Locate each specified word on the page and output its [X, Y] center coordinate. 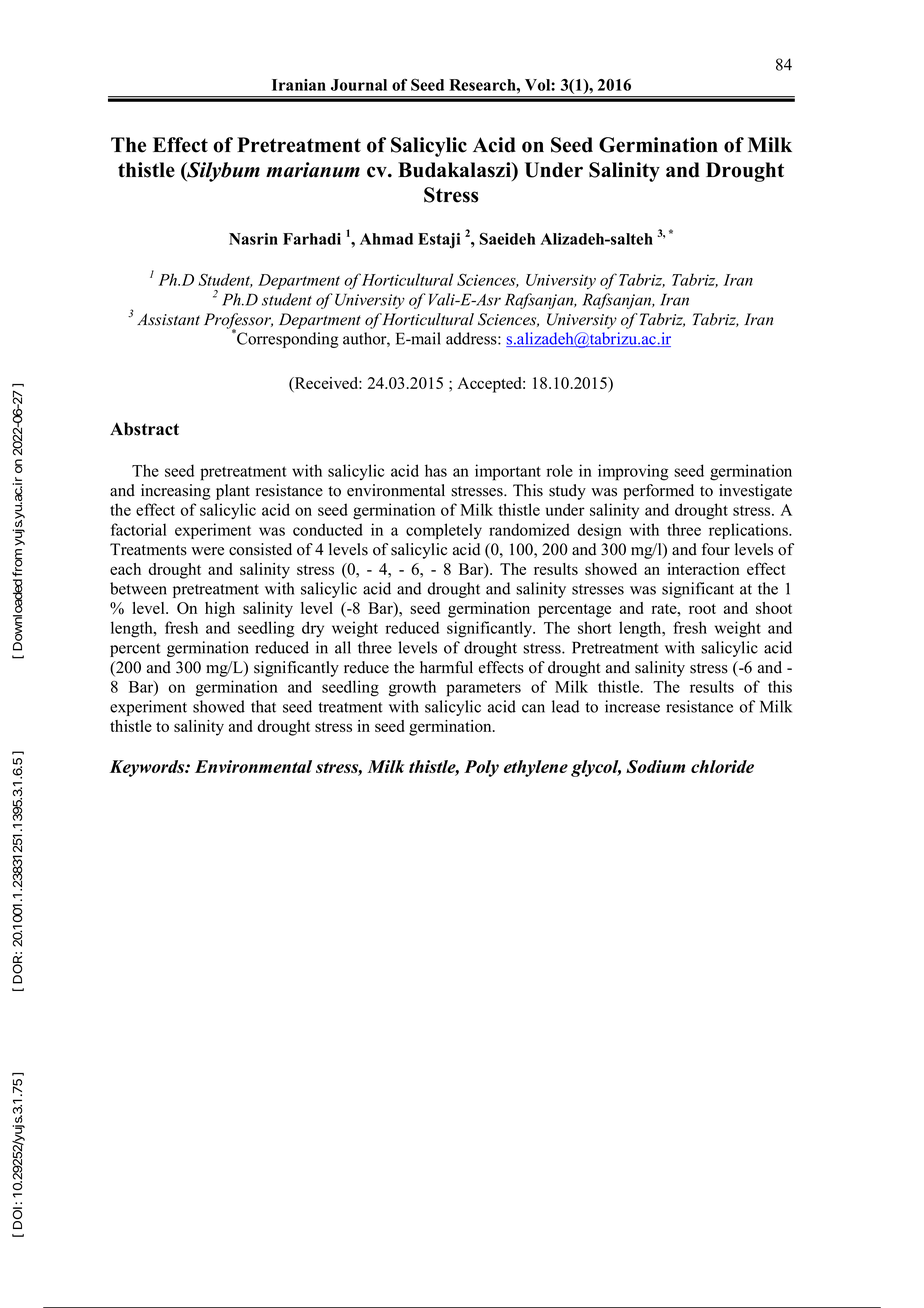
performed [658, 492]
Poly [481, 768]
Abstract [144, 429]
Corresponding [286, 339]
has [436, 470]
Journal [359, 85]
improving [633, 472]
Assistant [168, 319]
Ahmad [386, 239]
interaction [703, 569]
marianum [313, 170]
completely [444, 531]
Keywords [148, 768]
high [220, 610]
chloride [722, 766]
